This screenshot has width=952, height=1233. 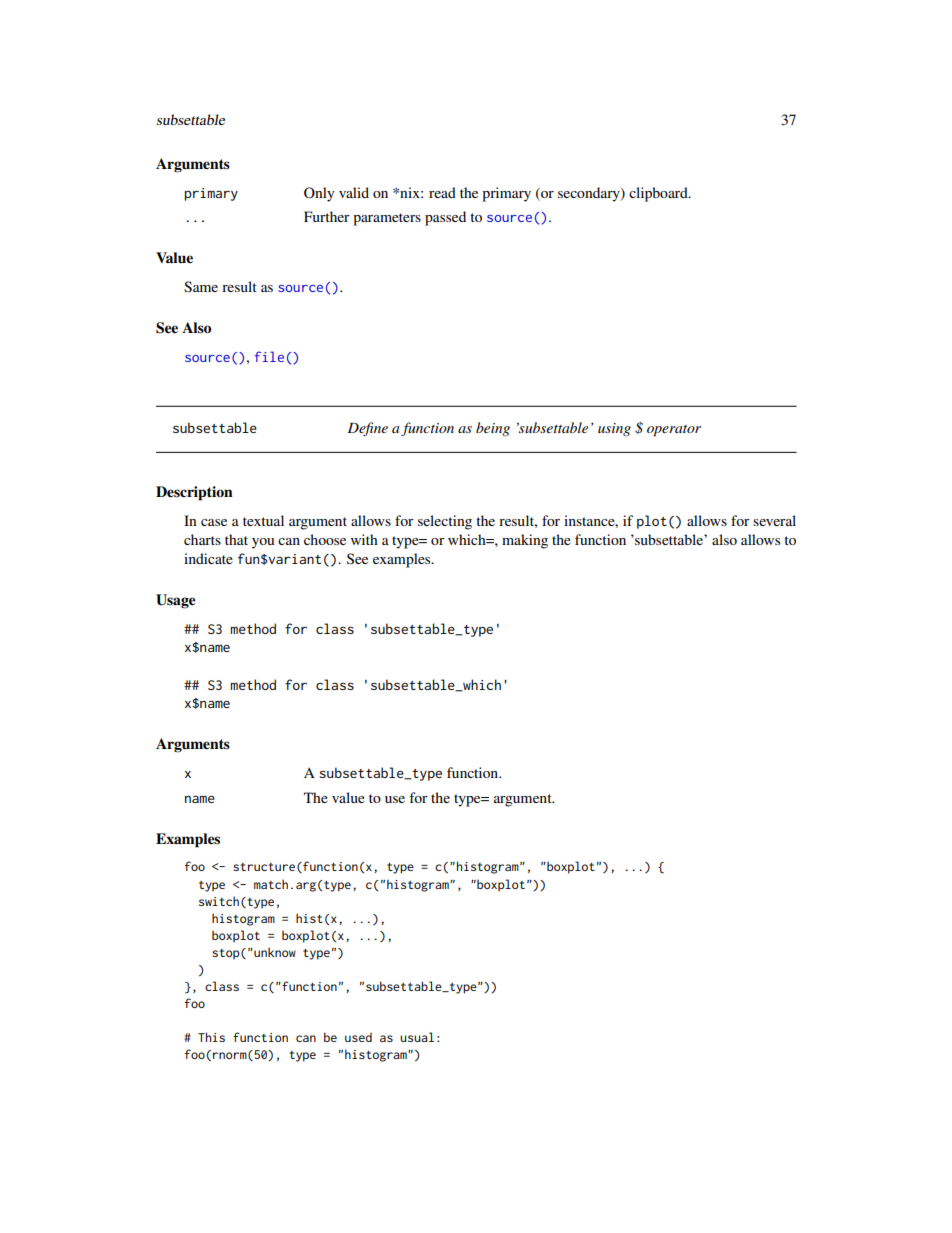 I want to click on secondary, so click(x=590, y=194).
